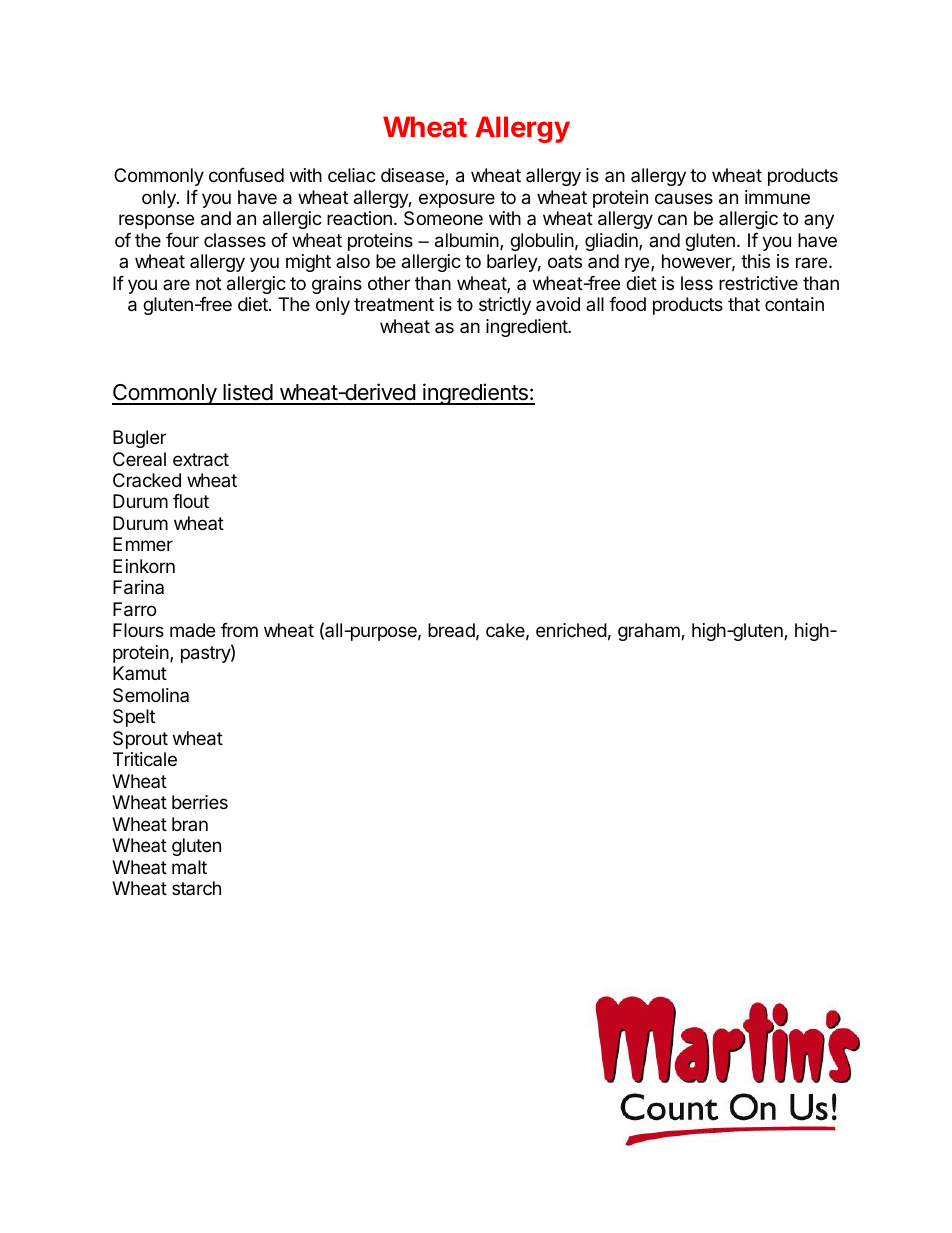 Image resolution: width=952 pixels, height=1233 pixels. What do you see at coordinates (650, 632) in the page?
I see `graham` at bounding box center [650, 632].
